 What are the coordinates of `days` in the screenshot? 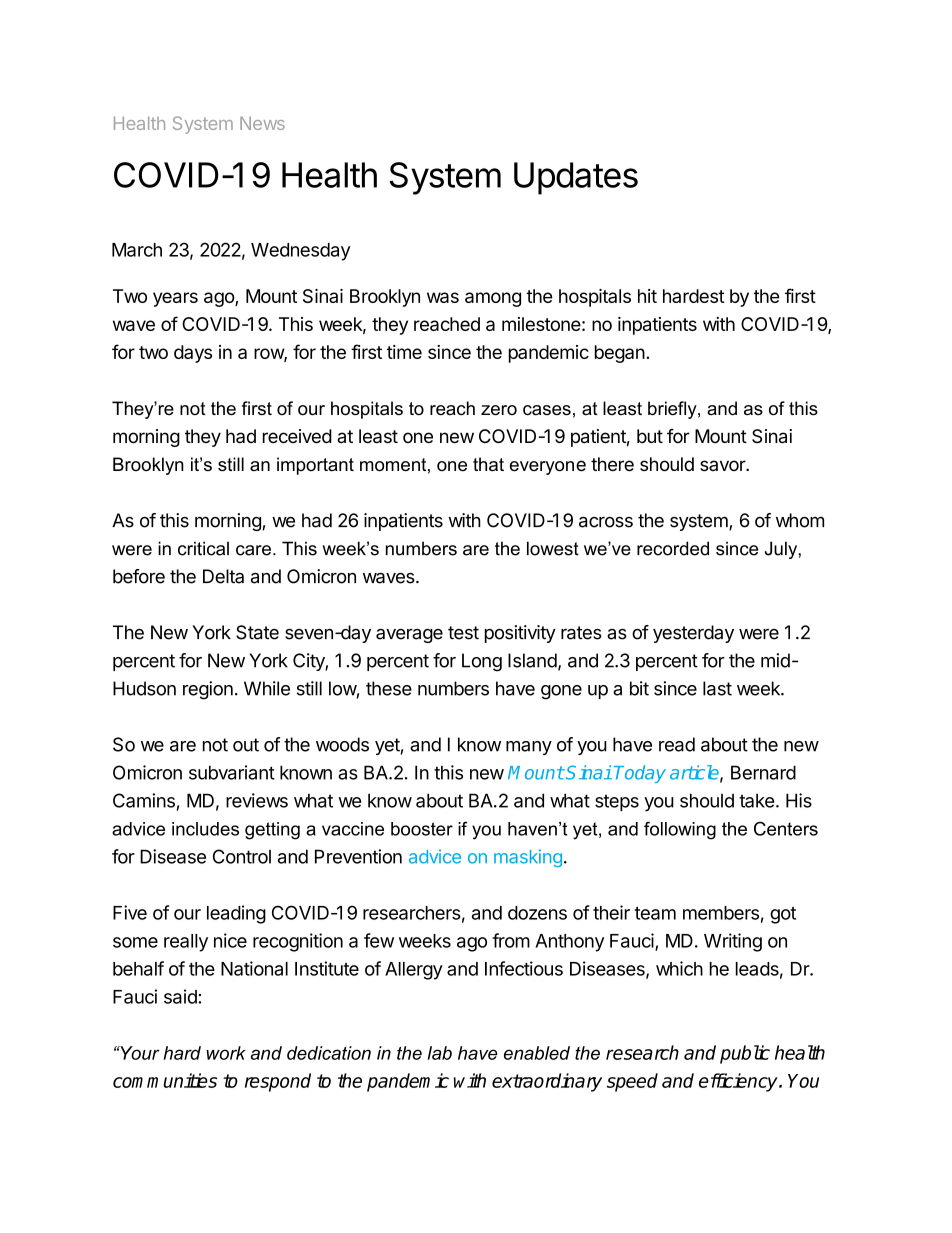 It's located at (193, 354).
